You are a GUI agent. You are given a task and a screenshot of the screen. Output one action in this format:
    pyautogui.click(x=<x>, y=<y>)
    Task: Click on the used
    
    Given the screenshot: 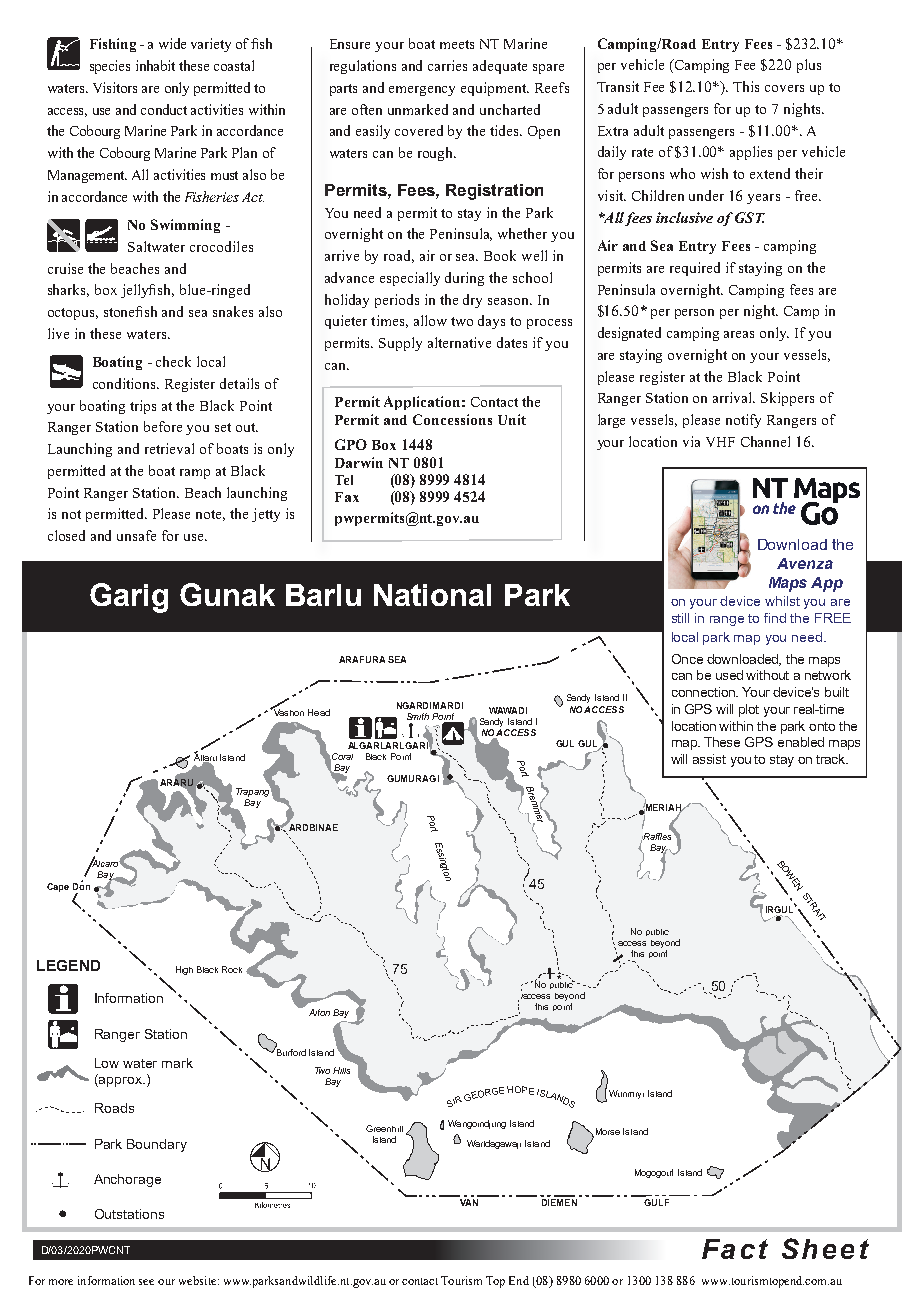 What is the action you would take?
    pyautogui.click(x=729, y=675)
